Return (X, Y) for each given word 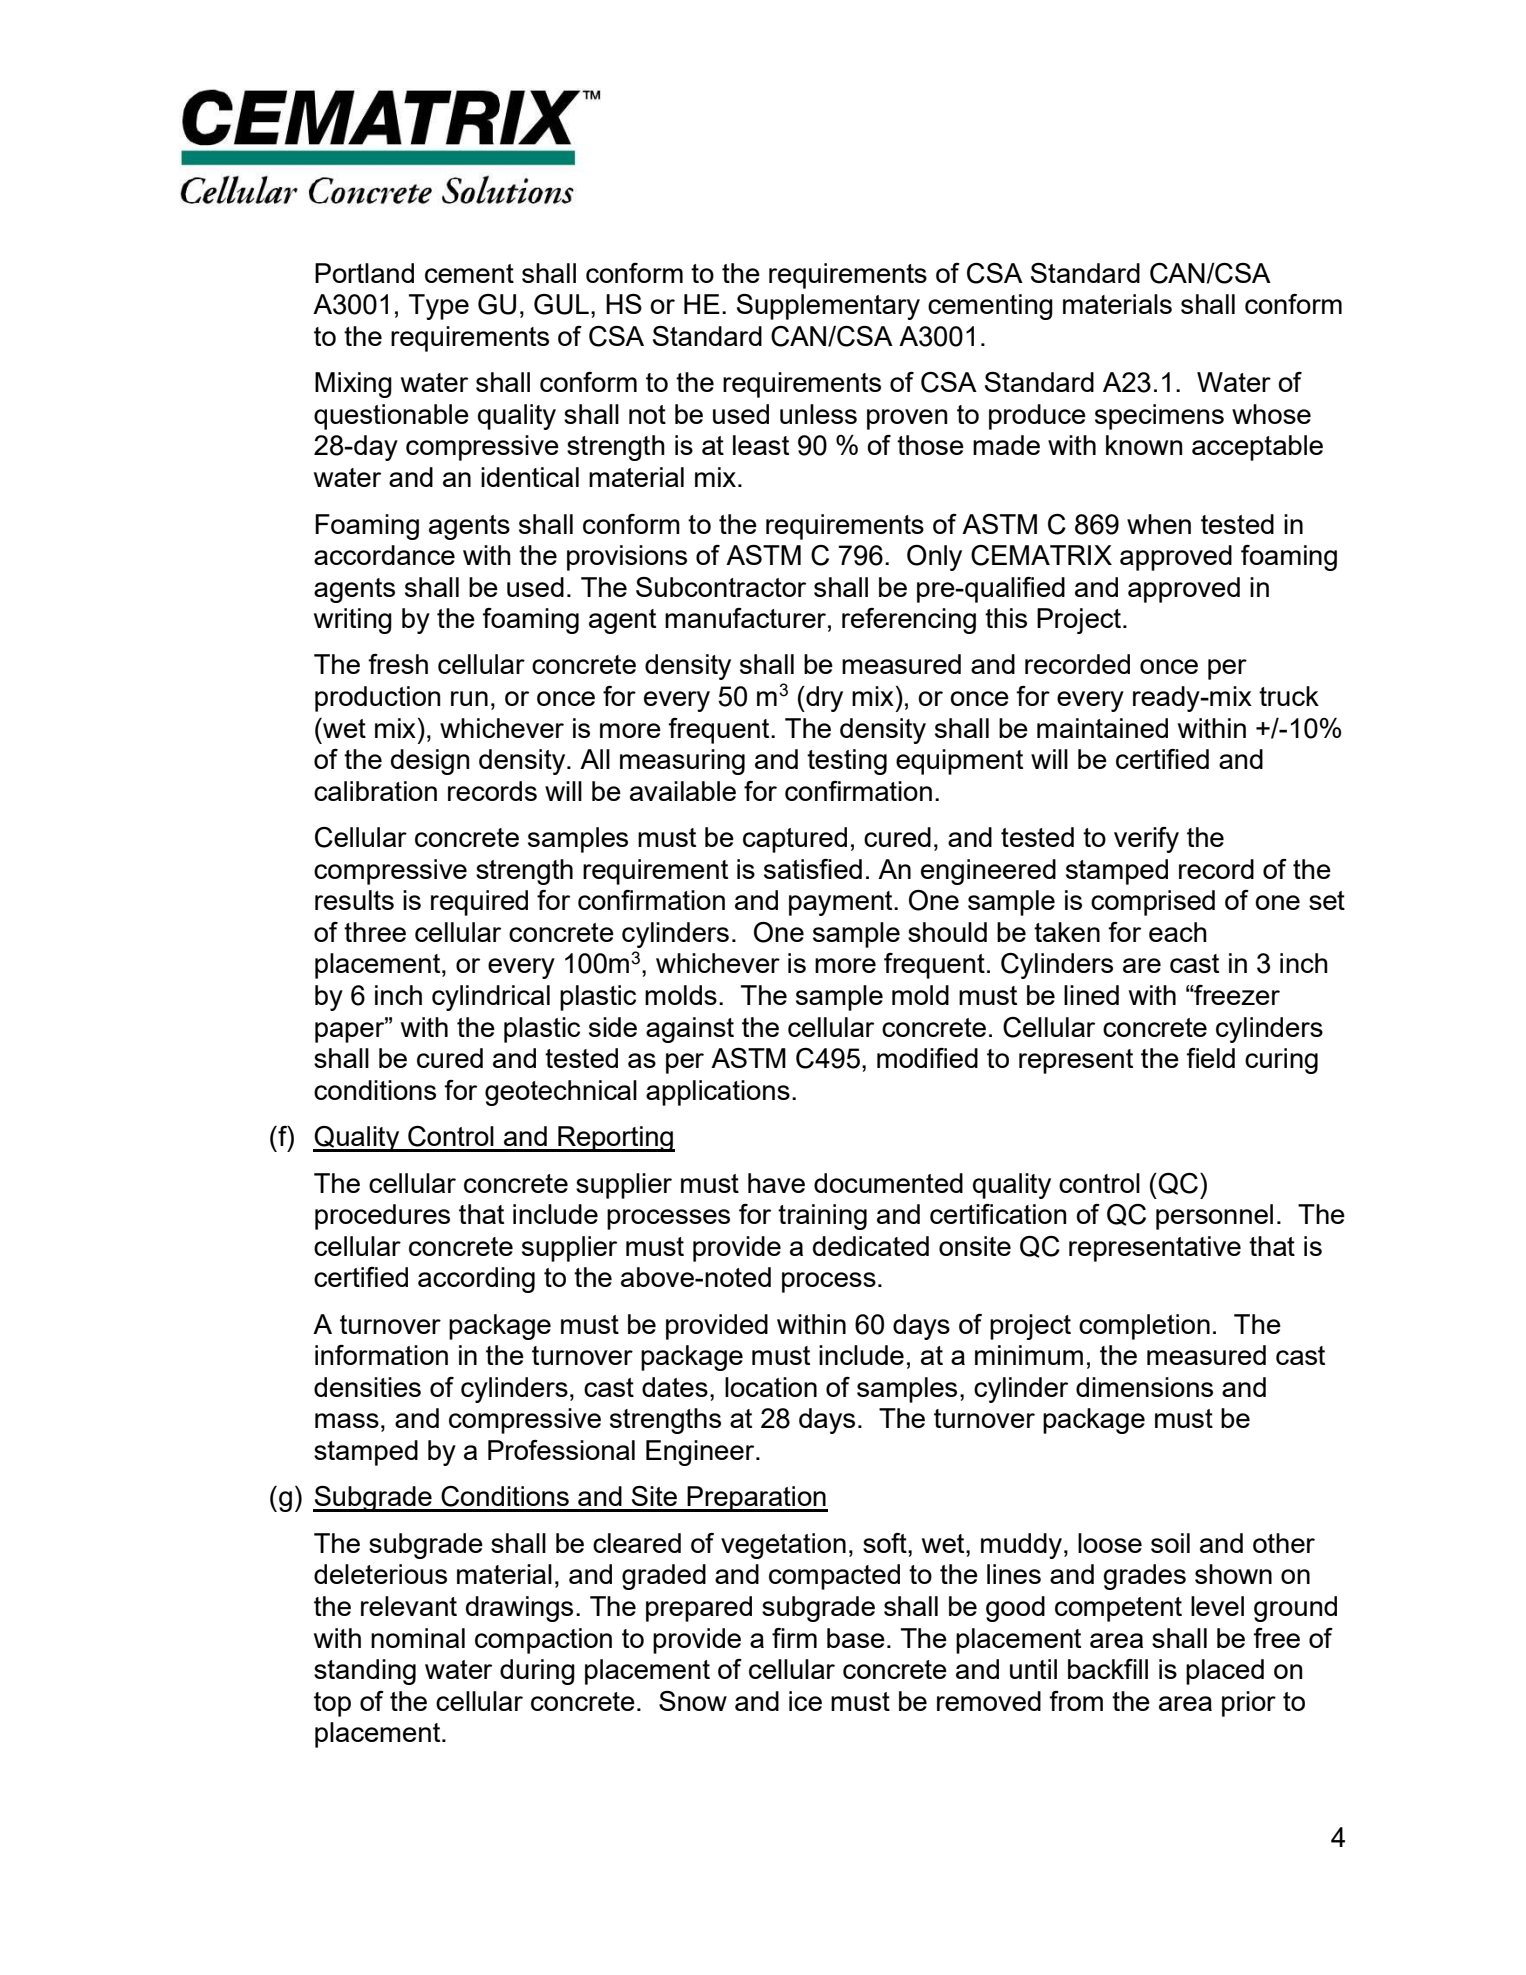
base (856, 1638)
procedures (382, 1217)
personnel (1214, 1217)
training (822, 1217)
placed (1225, 1672)
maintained (1102, 728)
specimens (1159, 417)
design (430, 762)
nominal (418, 1638)
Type (439, 307)
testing (847, 762)
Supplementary (828, 307)
